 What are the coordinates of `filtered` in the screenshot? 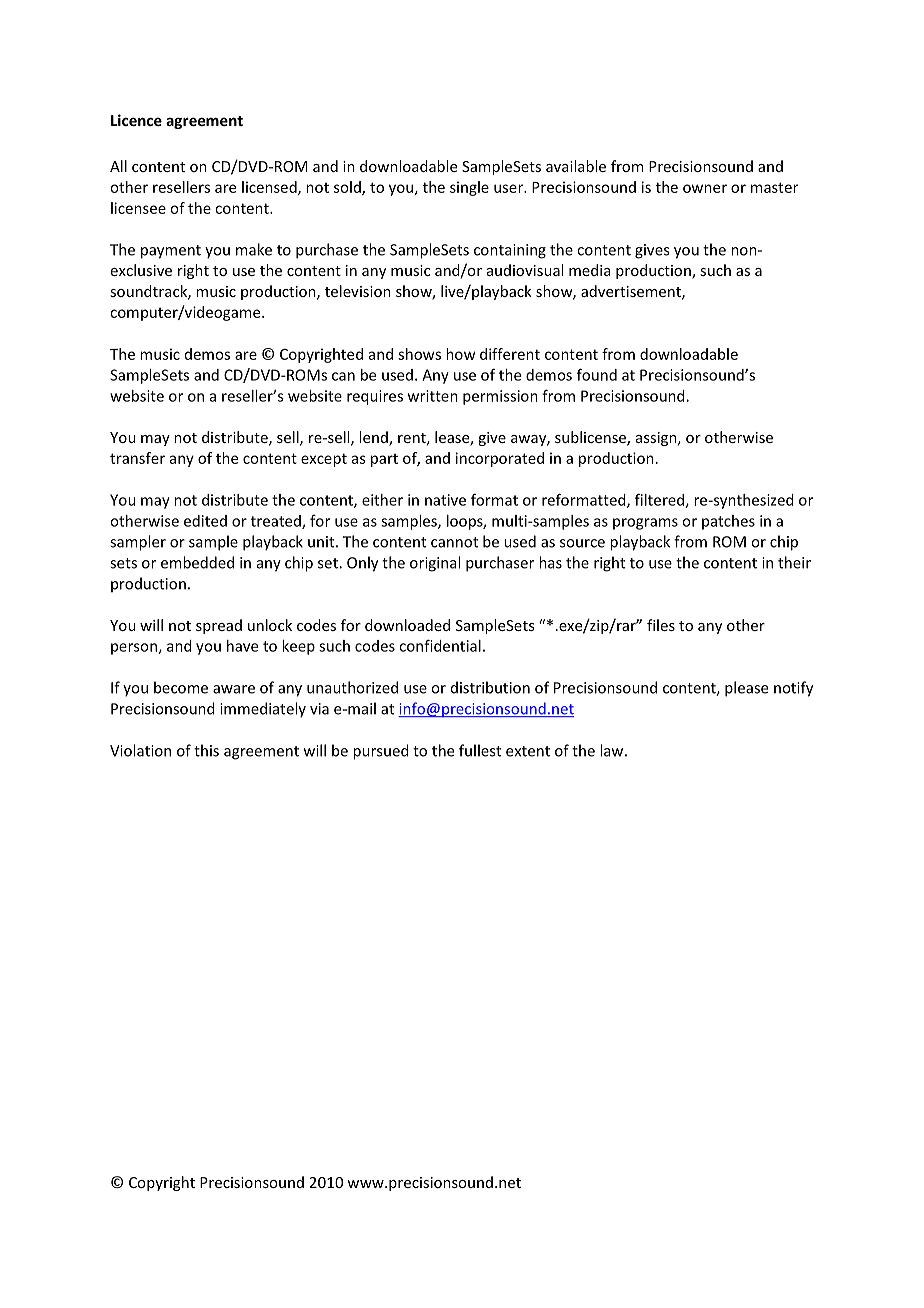 It's located at (660, 500).
